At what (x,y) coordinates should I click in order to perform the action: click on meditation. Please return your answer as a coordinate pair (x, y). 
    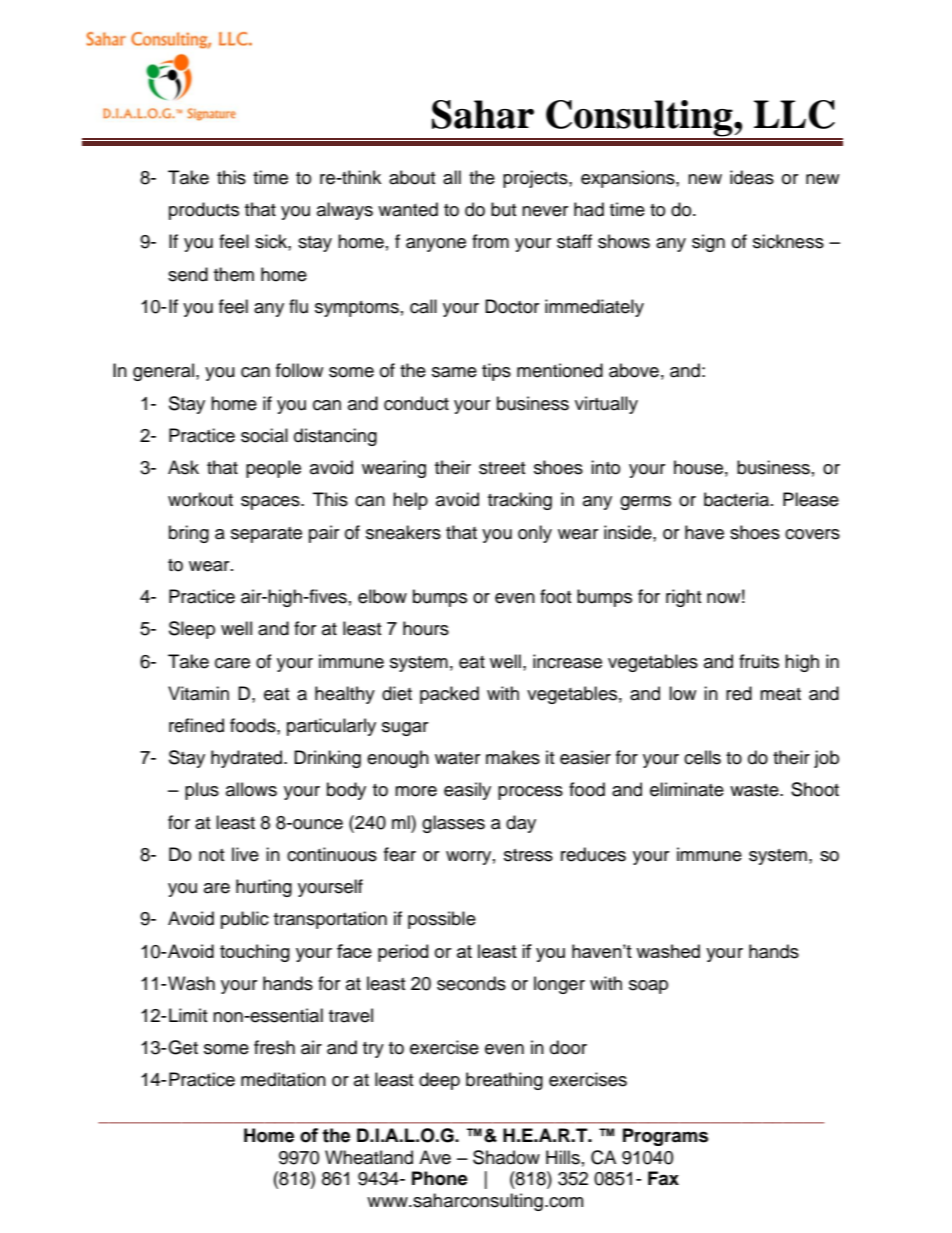
    Looking at the image, I should click on (283, 1079).
